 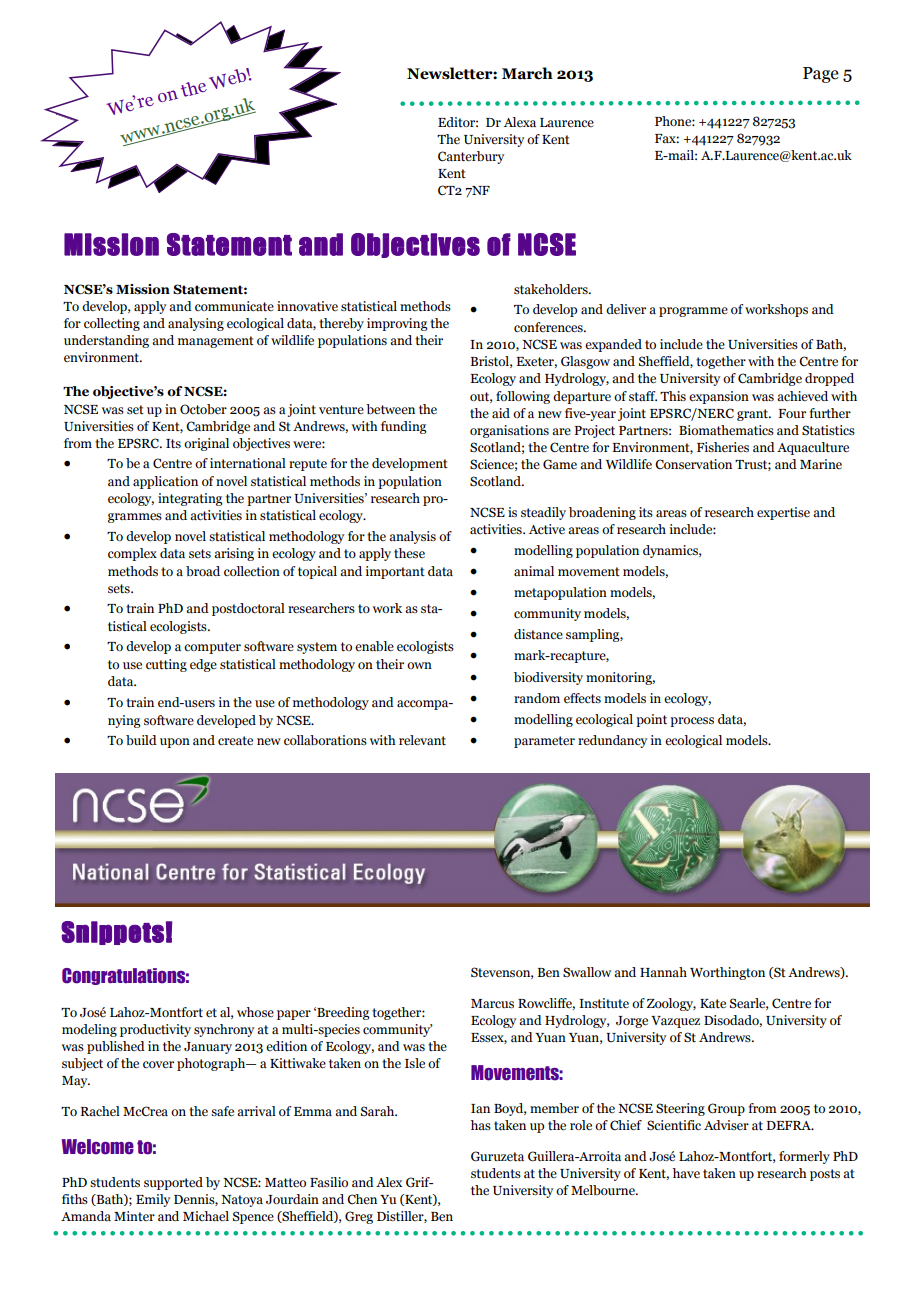 What do you see at coordinates (719, 397) in the screenshot?
I see `expansion` at bounding box center [719, 397].
